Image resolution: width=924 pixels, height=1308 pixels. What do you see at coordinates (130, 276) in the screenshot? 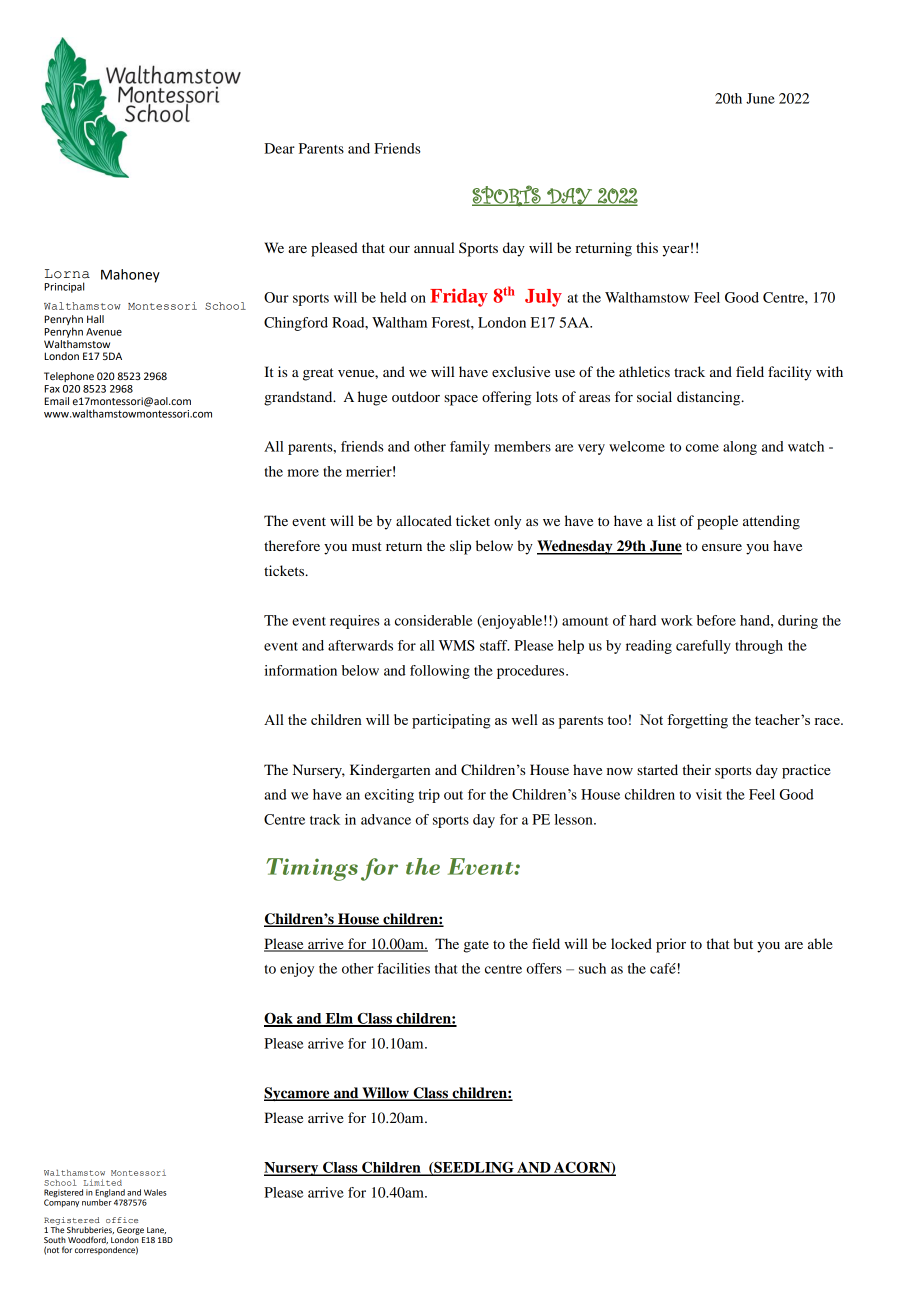
I see `Mahoney` at bounding box center [130, 276].
